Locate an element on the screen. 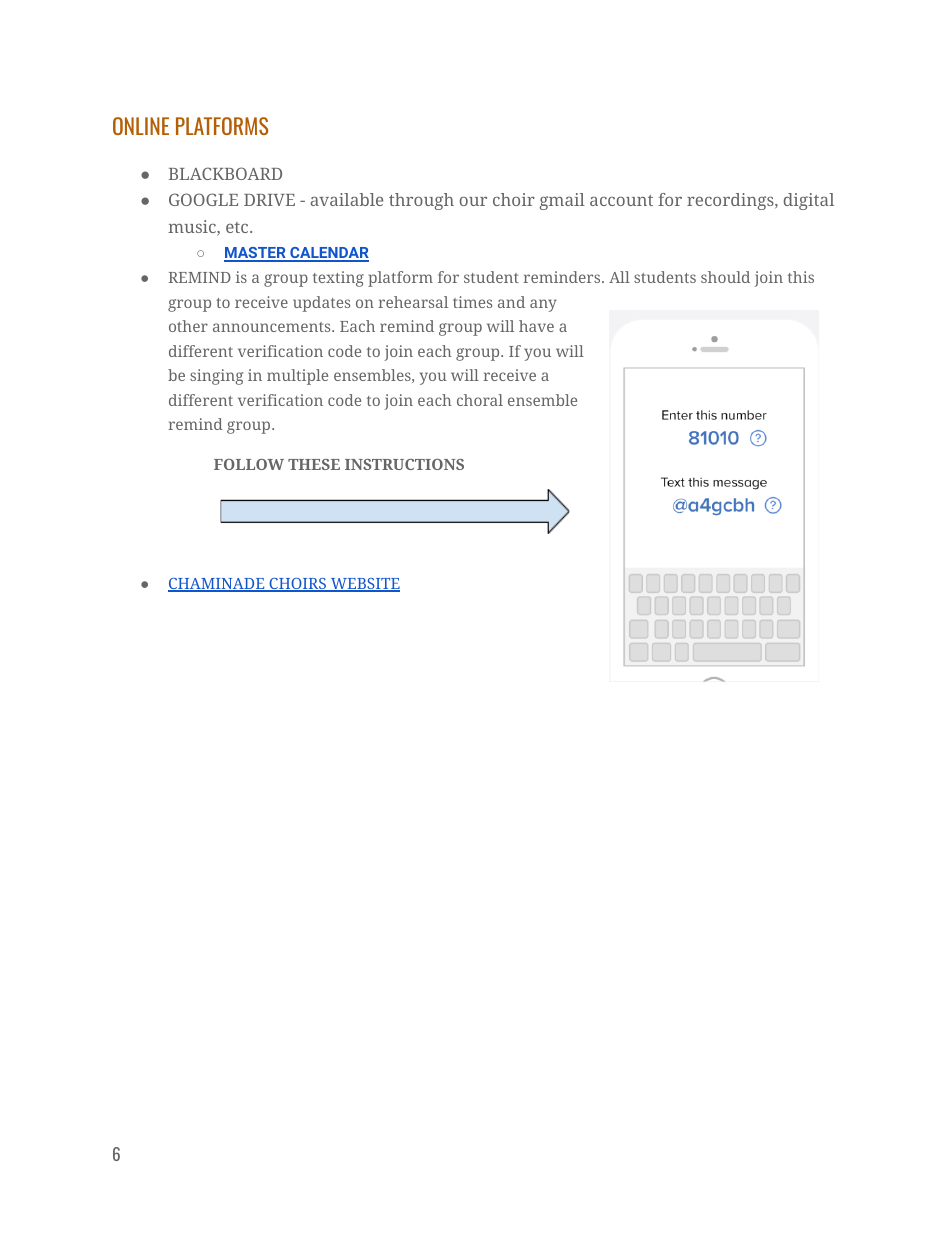 This screenshot has height=1233, width=952. ONLINE is located at coordinates (141, 126).
